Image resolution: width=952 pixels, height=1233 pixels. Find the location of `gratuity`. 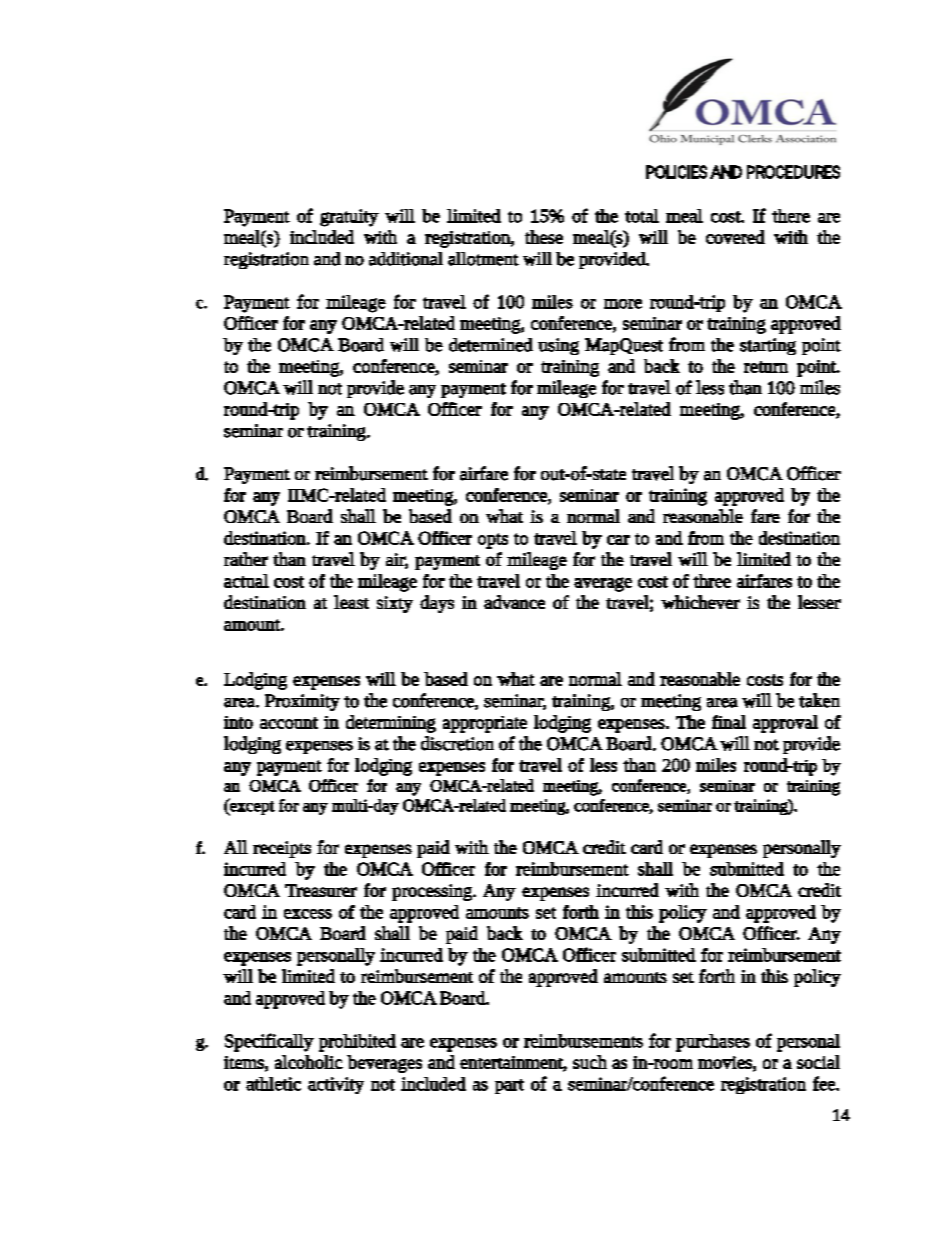

gratuity is located at coordinates (349, 218).
